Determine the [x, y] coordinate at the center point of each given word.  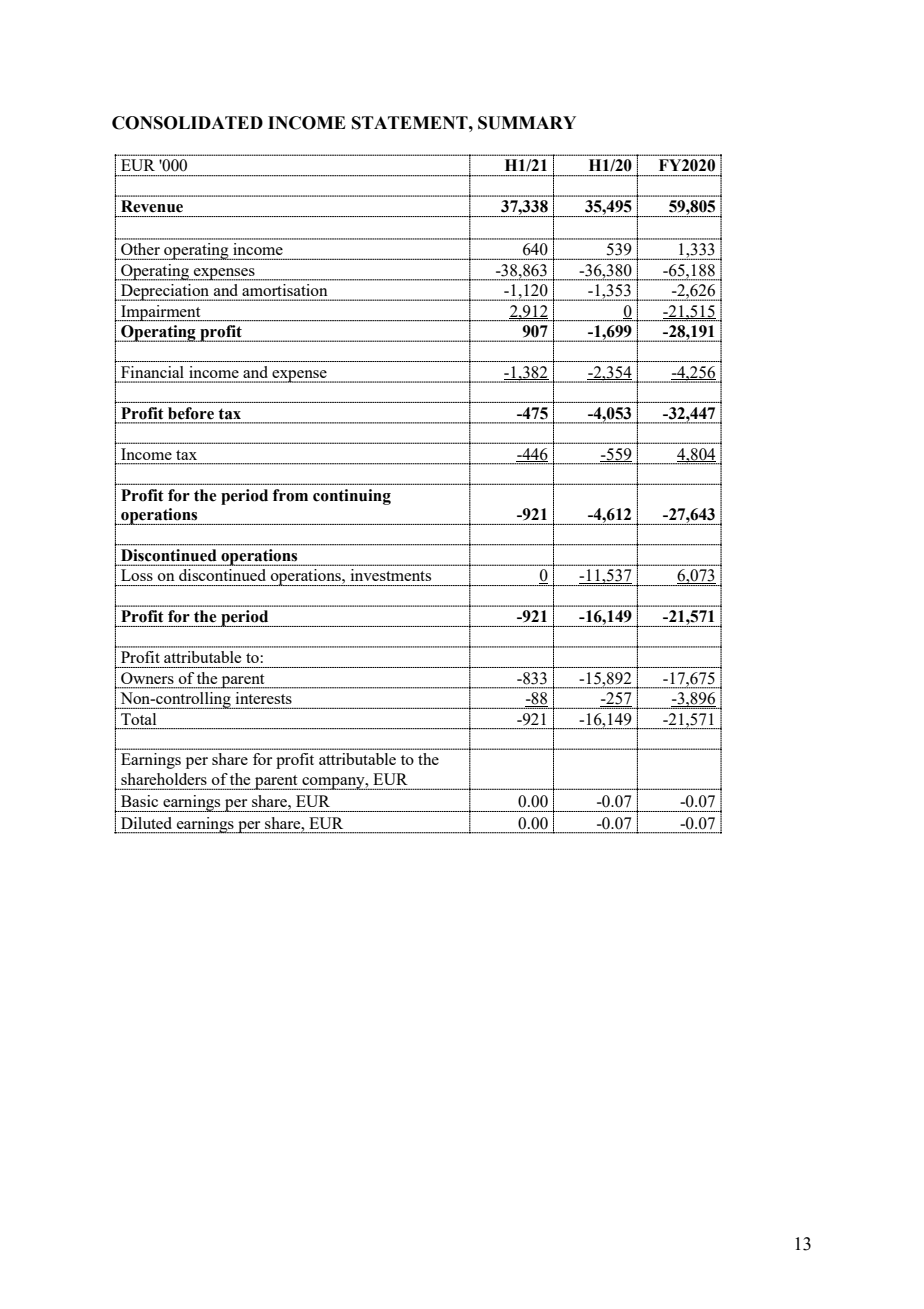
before [191, 413]
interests [264, 698]
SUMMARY [527, 123]
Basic [139, 801]
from [290, 495]
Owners [147, 678]
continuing [352, 497]
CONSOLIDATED [187, 123]
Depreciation [165, 292]
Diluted [146, 823]
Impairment [161, 313]
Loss [137, 575]
